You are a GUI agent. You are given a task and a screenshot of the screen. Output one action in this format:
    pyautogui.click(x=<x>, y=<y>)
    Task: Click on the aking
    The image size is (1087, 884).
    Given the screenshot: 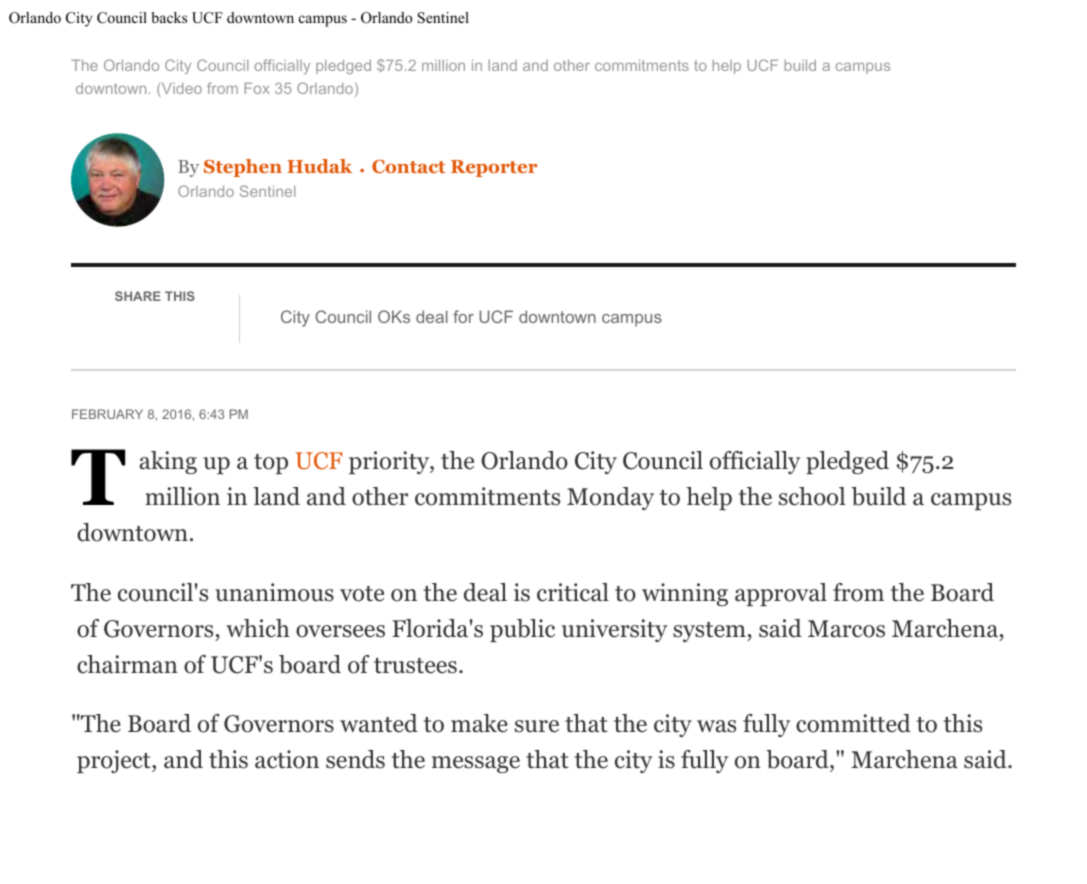 What is the action you would take?
    pyautogui.click(x=168, y=462)
